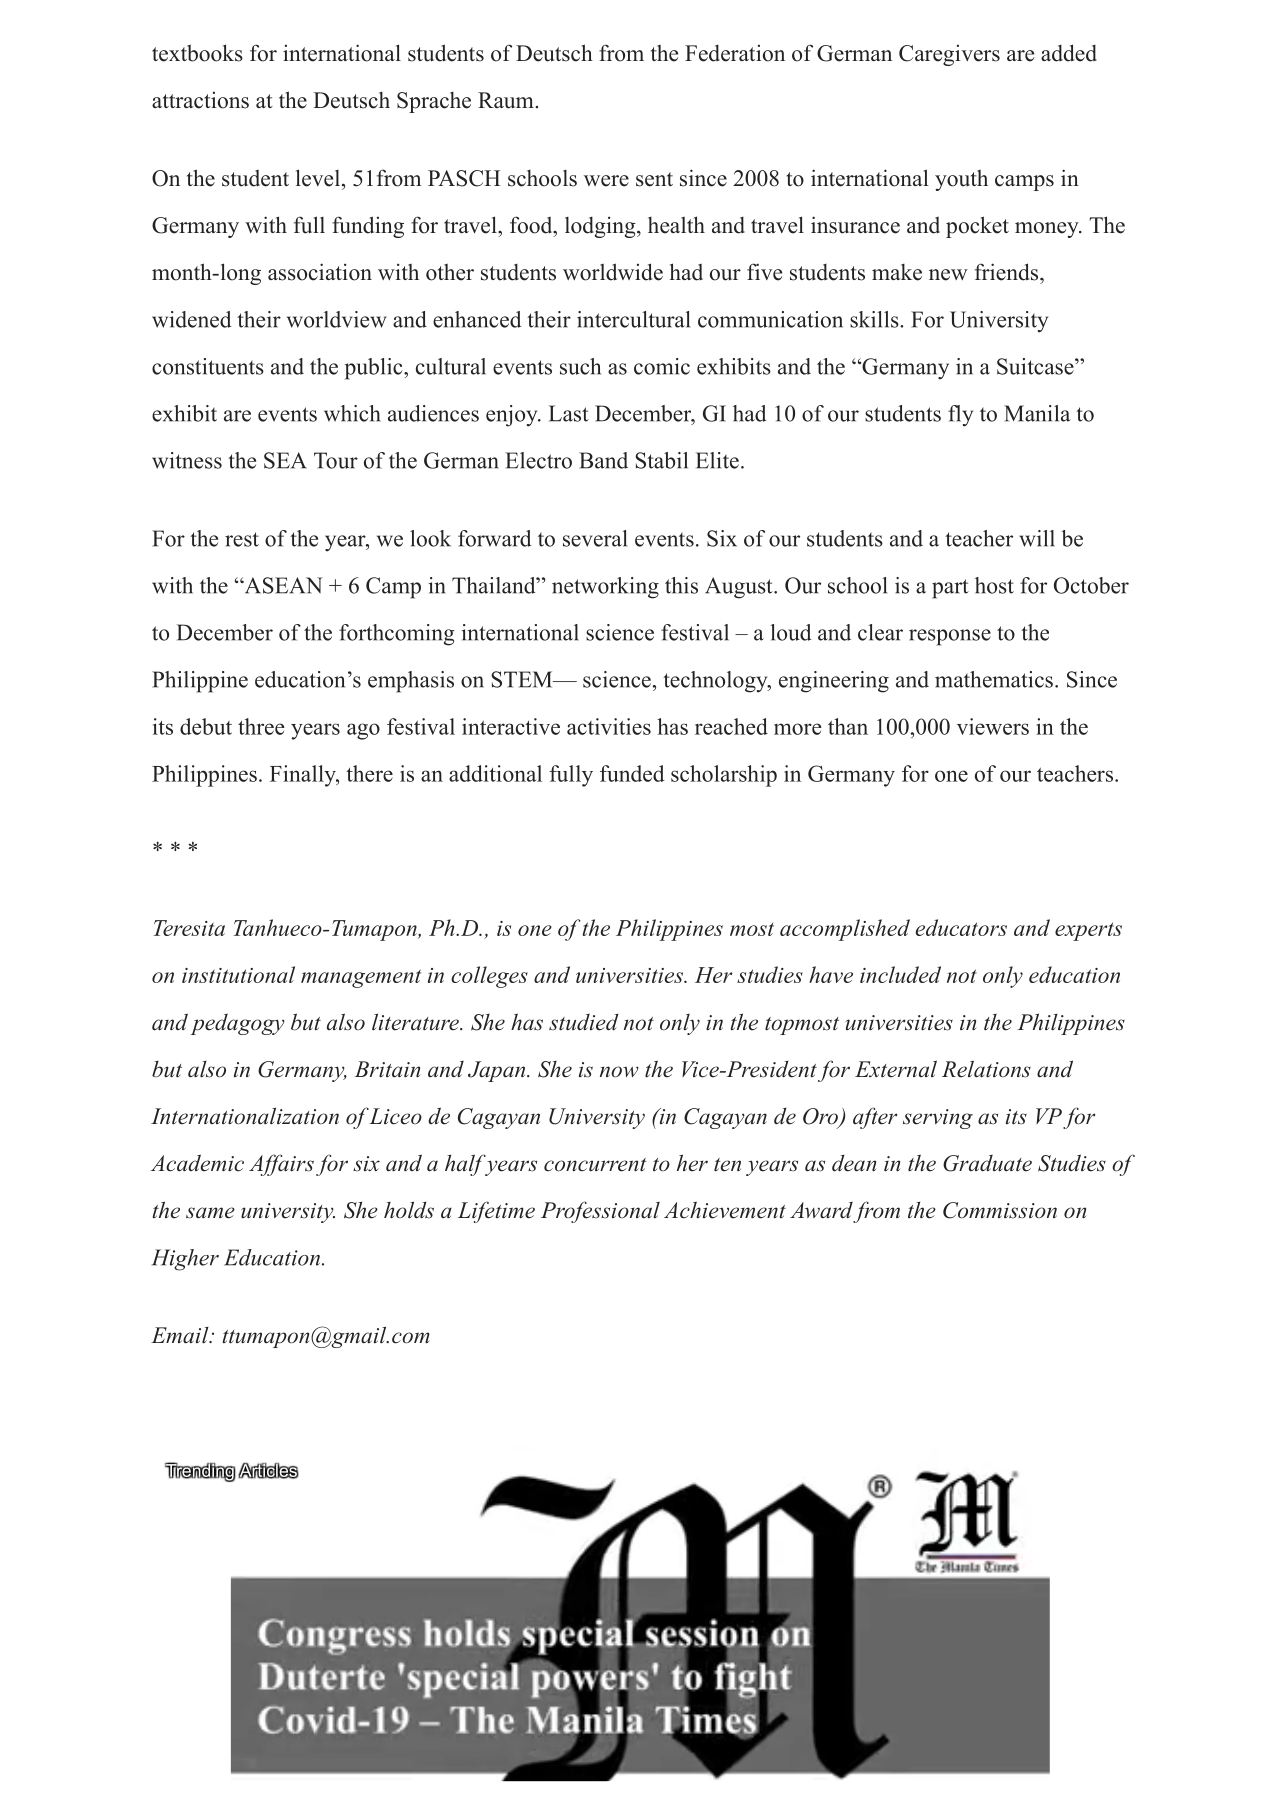  Describe the element at coordinates (994, 679) in the image. I see `mathematics` at that location.
